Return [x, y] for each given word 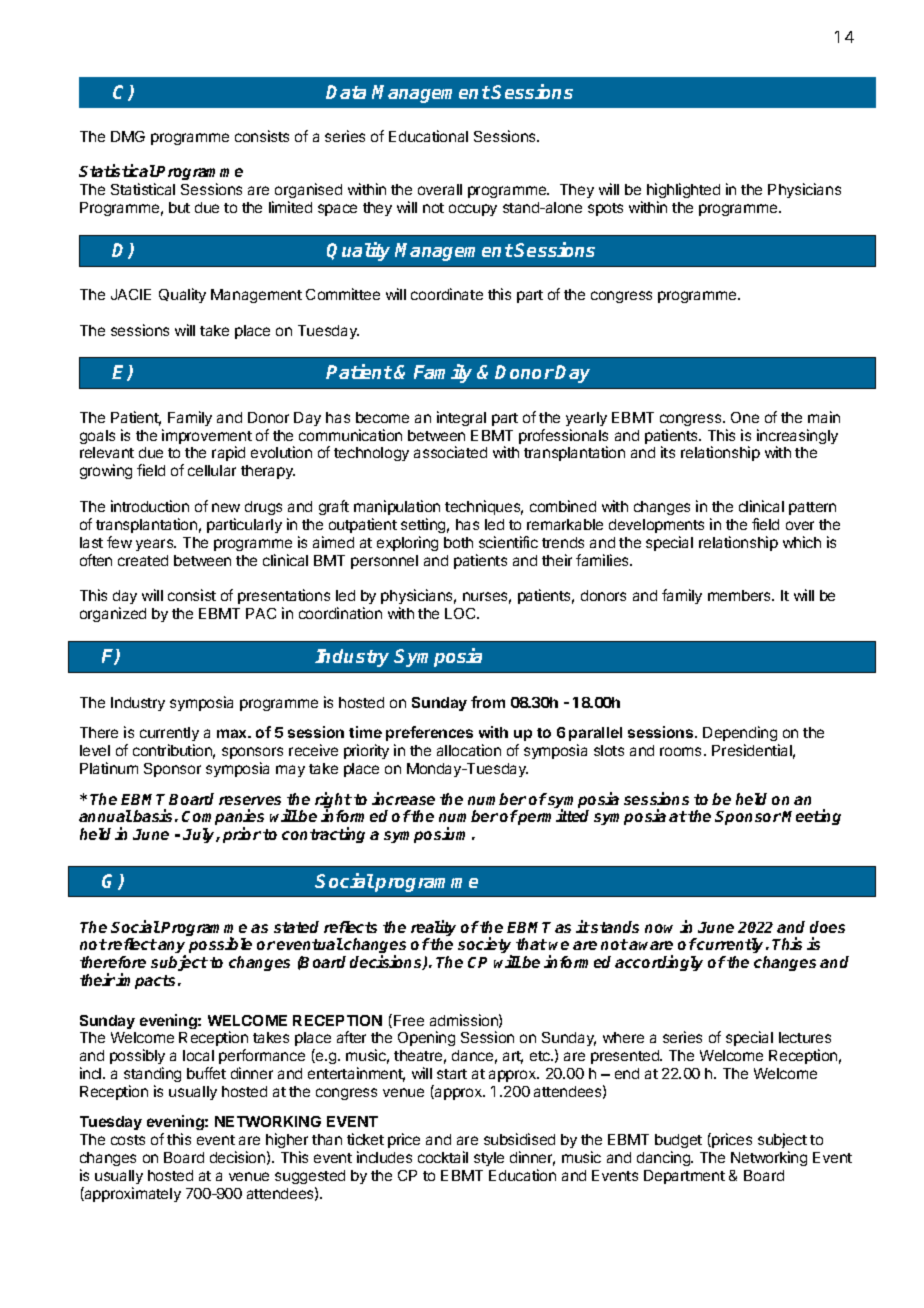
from [488, 702]
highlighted [683, 190]
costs [128, 1140]
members [741, 595]
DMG [128, 136]
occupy [473, 210]
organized [113, 614]
